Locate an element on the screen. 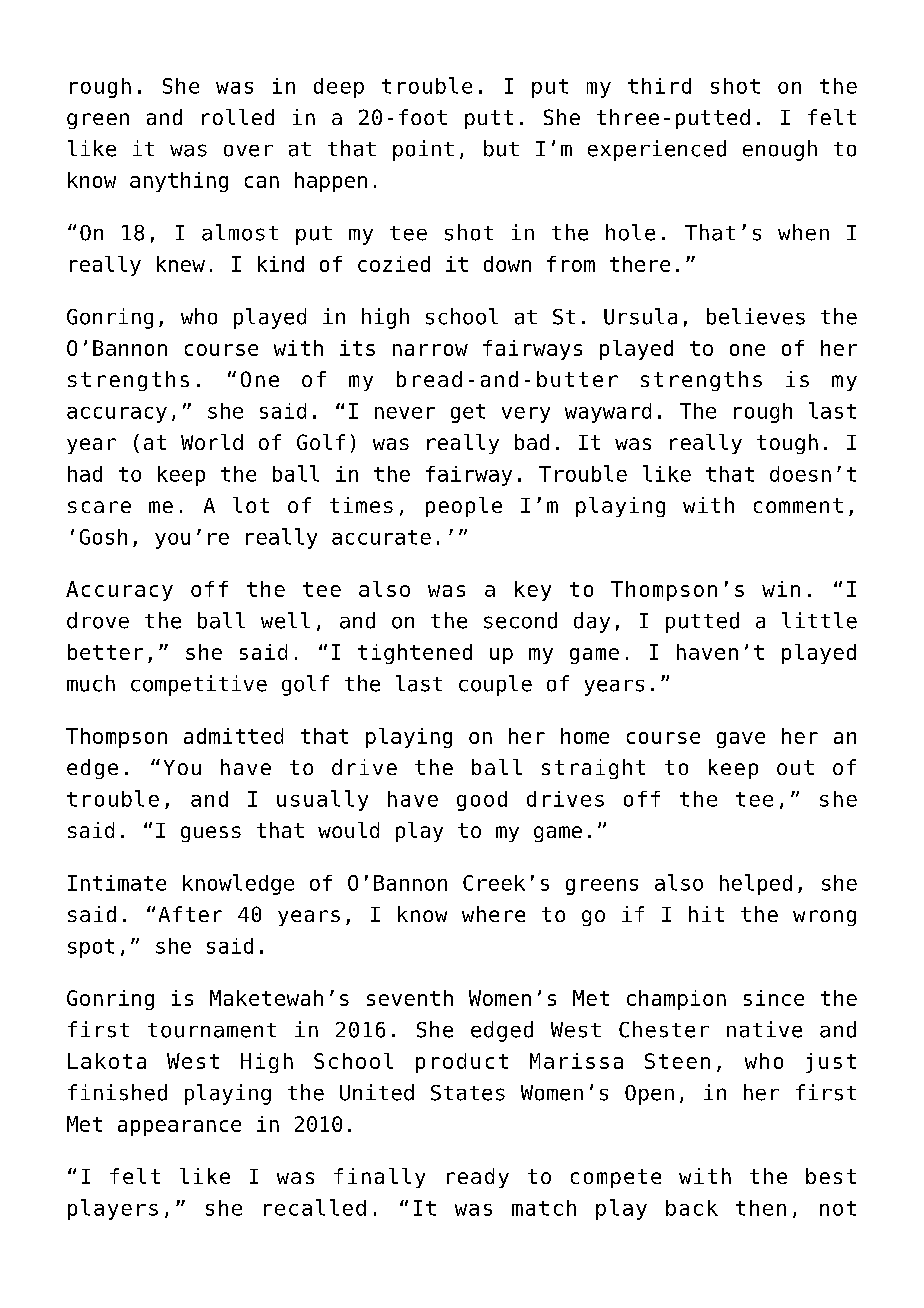 This screenshot has height=1308, width=924. then is located at coordinates (761, 1208).
